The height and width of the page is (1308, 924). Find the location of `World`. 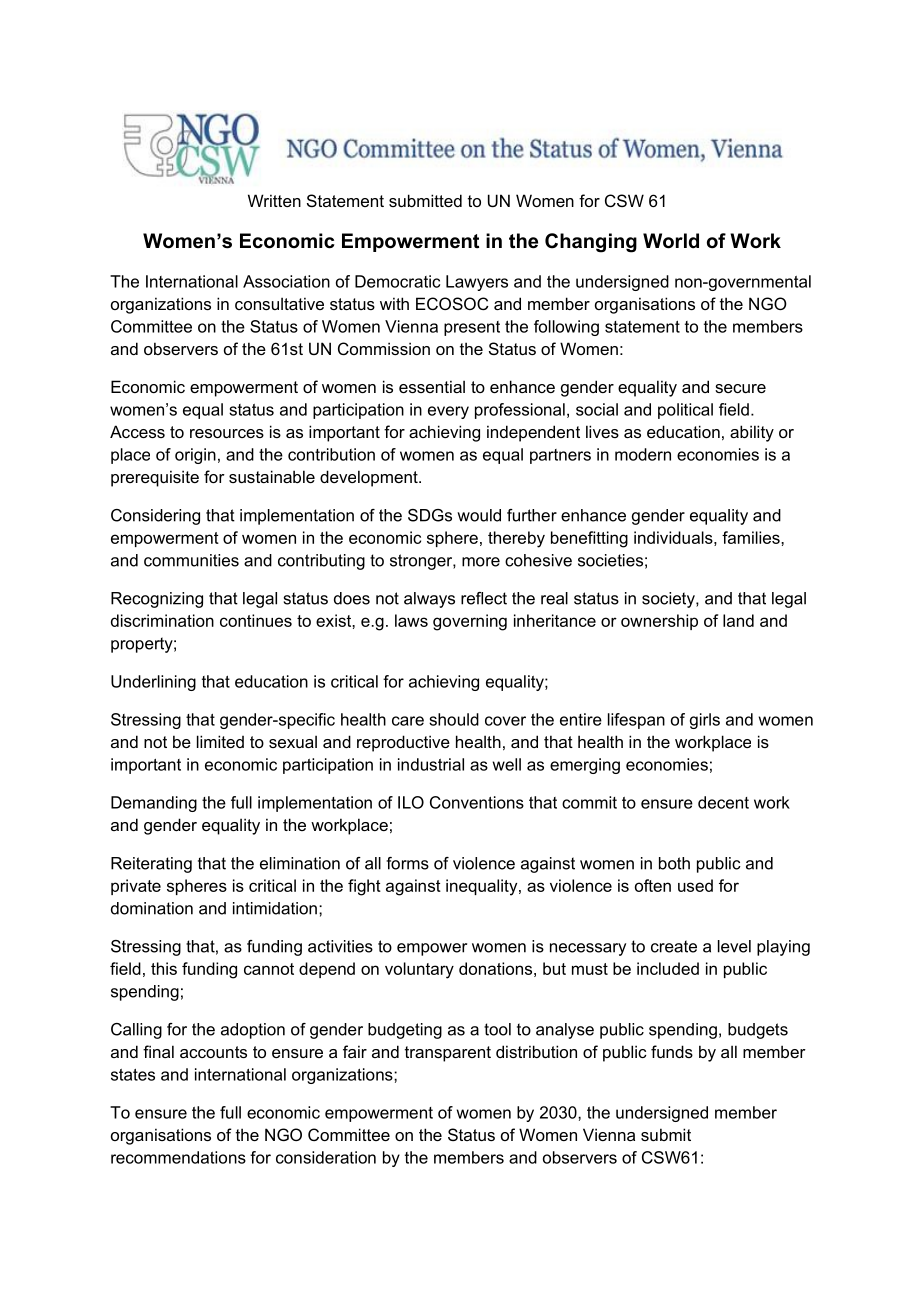

World is located at coordinates (671, 241).
